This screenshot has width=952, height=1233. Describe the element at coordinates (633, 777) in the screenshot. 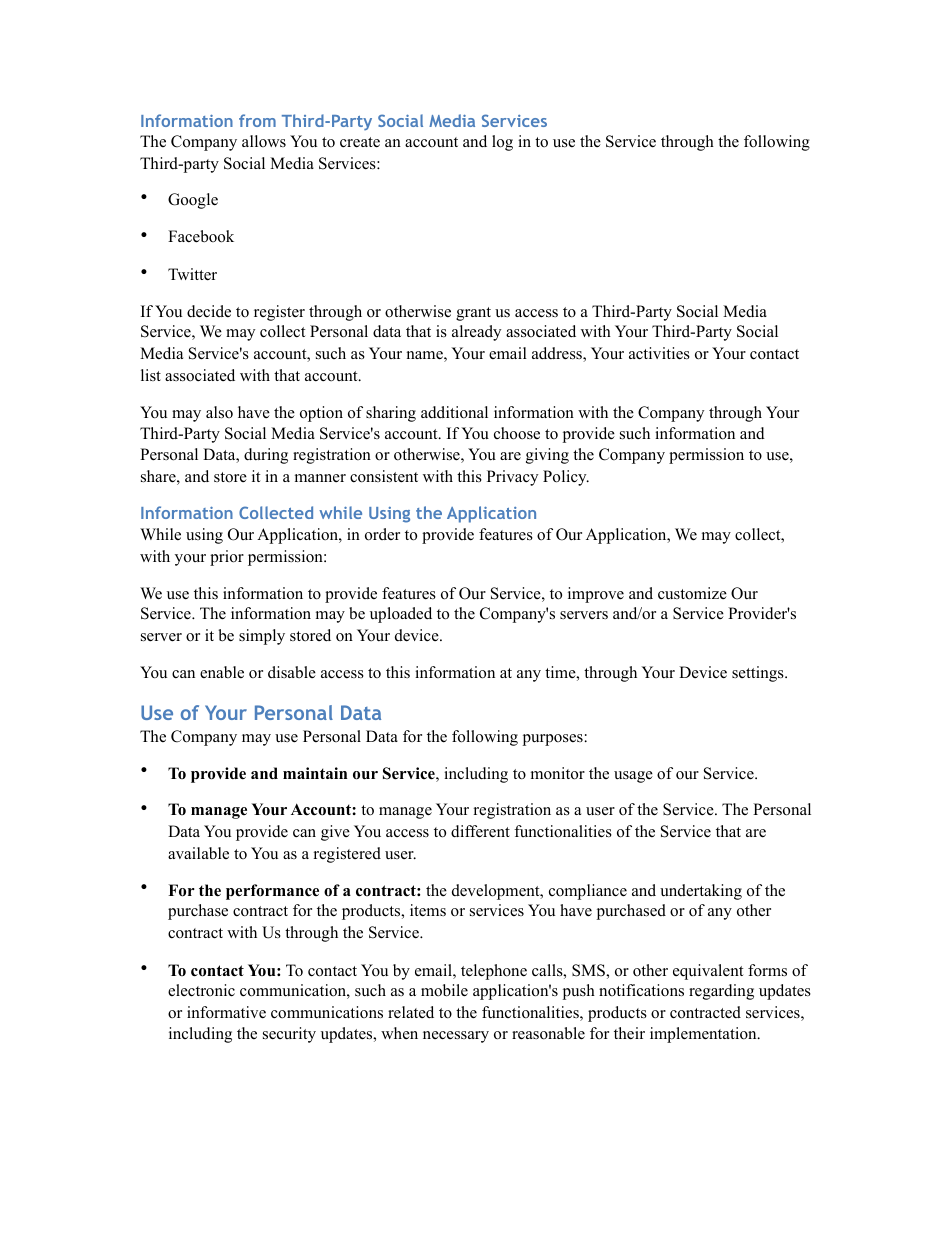

I see `usage` at that location.
